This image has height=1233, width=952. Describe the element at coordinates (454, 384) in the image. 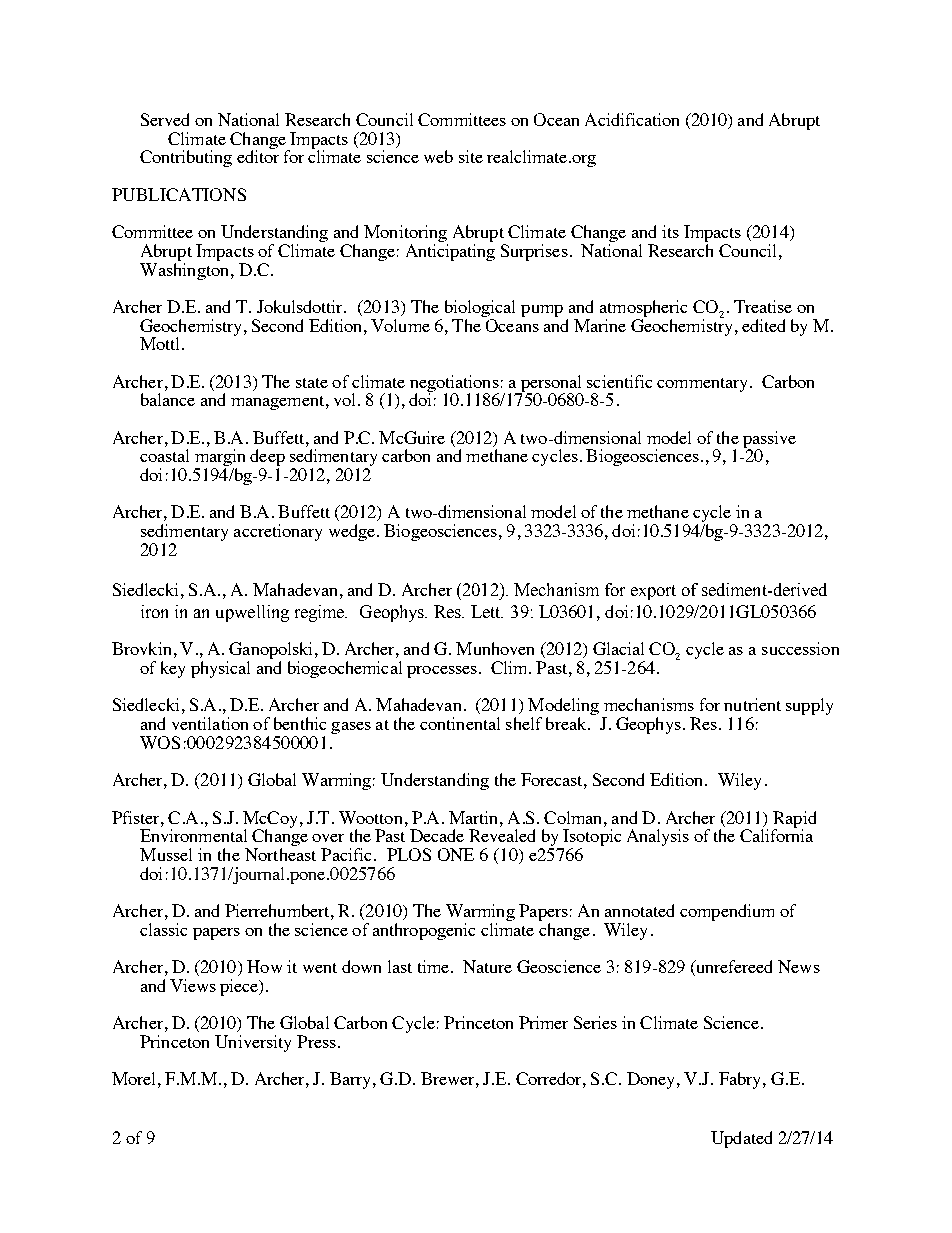

I see `negotiations` at that location.
